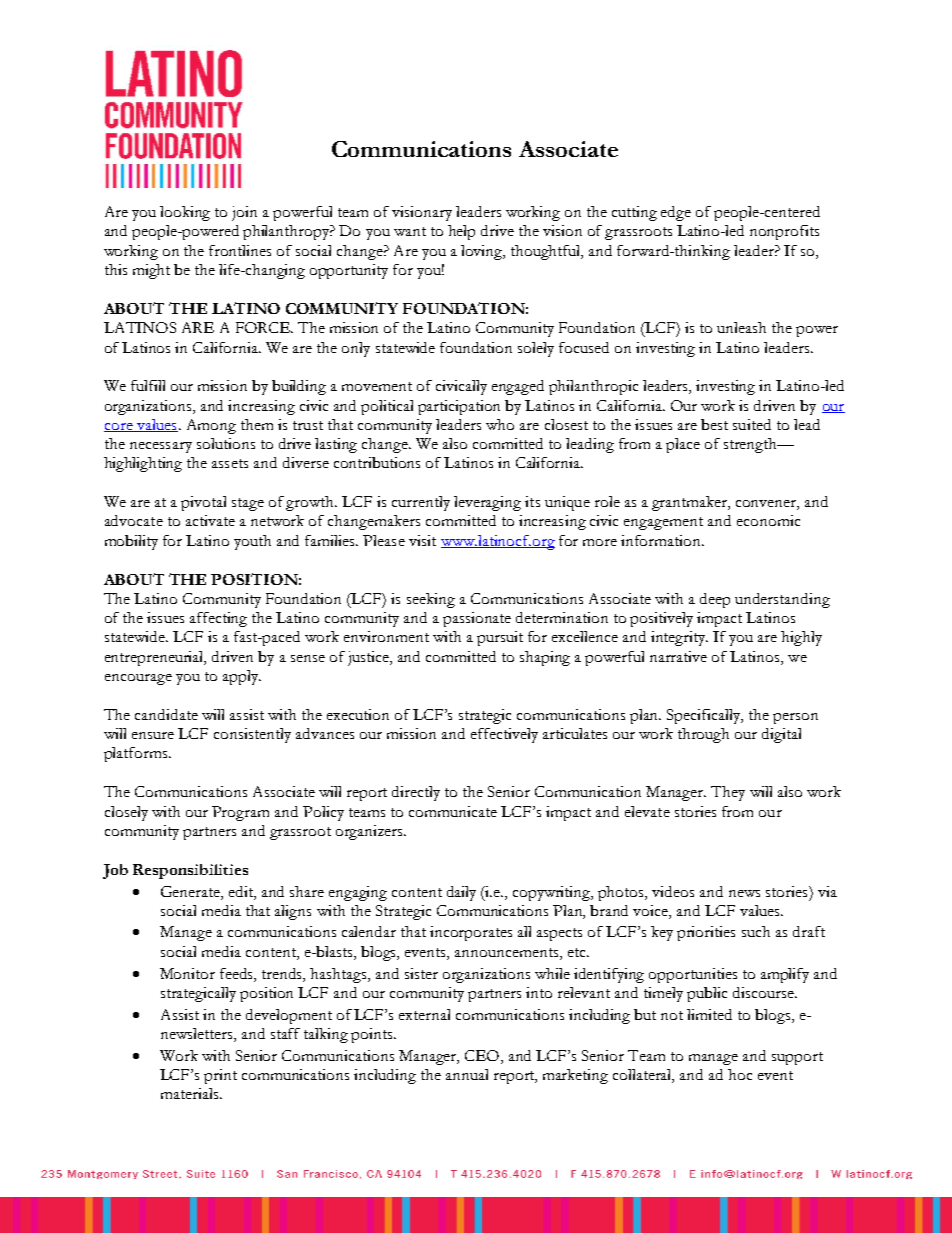  What do you see at coordinates (461, 893) in the document?
I see `daily` at bounding box center [461, 893].
